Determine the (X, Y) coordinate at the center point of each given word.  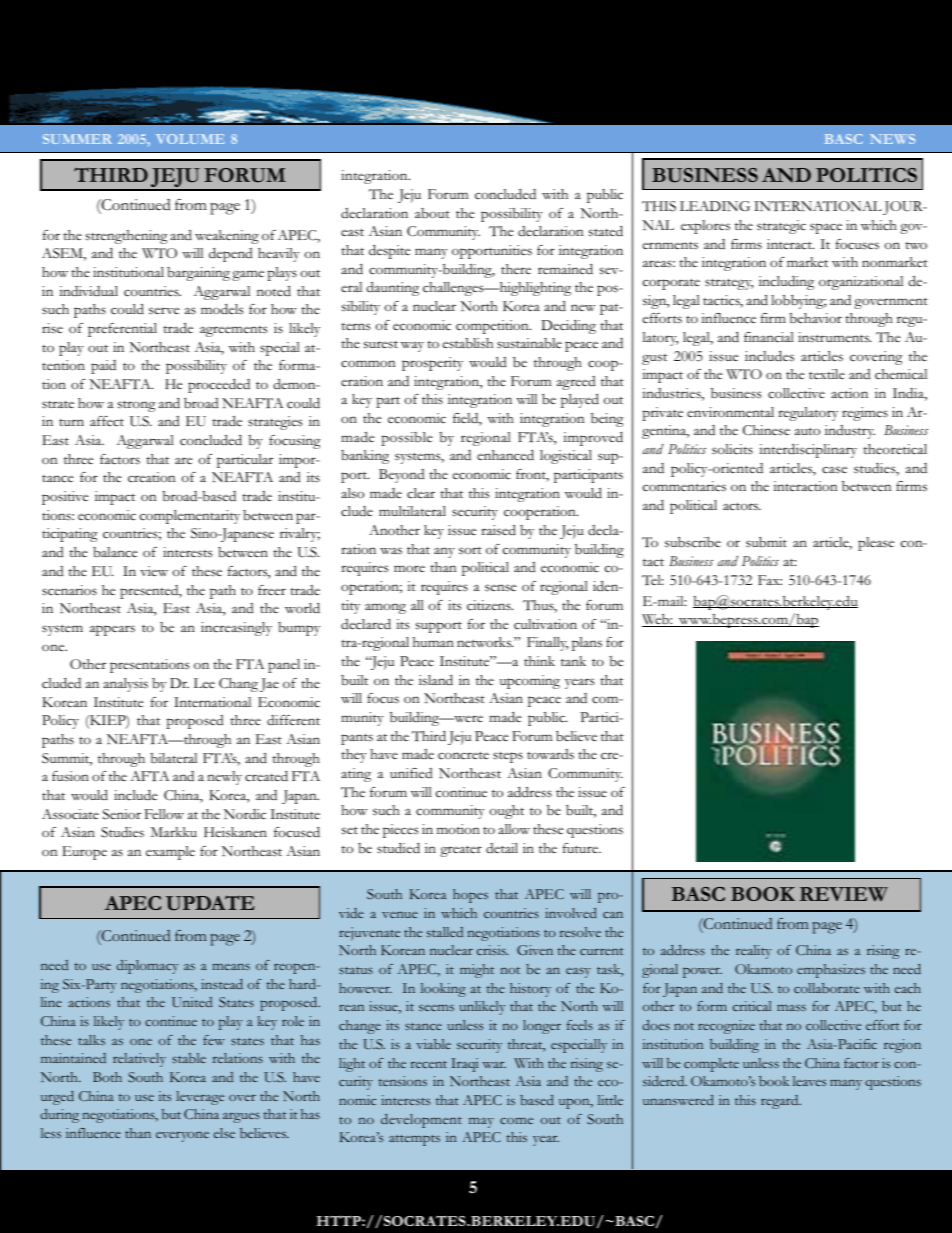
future (581, 848)
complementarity (190, 517)
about (432, 213)
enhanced (505, 455)
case (834, 470)
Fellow (164, 814)
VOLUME (190, 139)
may (481, 1123)
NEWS (892, 139)
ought (507, 812)
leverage (200, 1098)
